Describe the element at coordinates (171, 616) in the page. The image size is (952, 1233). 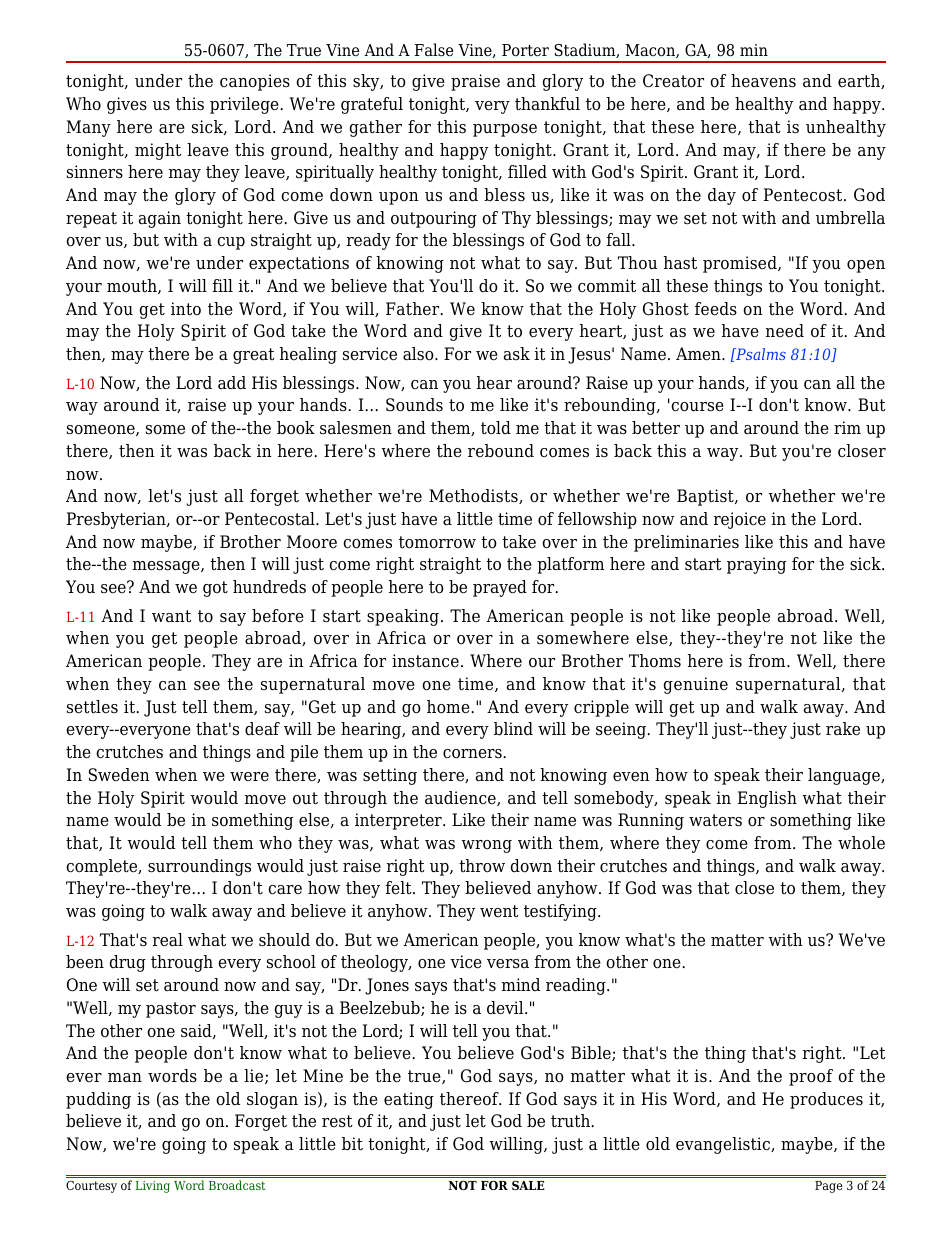
I see `want` at that location.
